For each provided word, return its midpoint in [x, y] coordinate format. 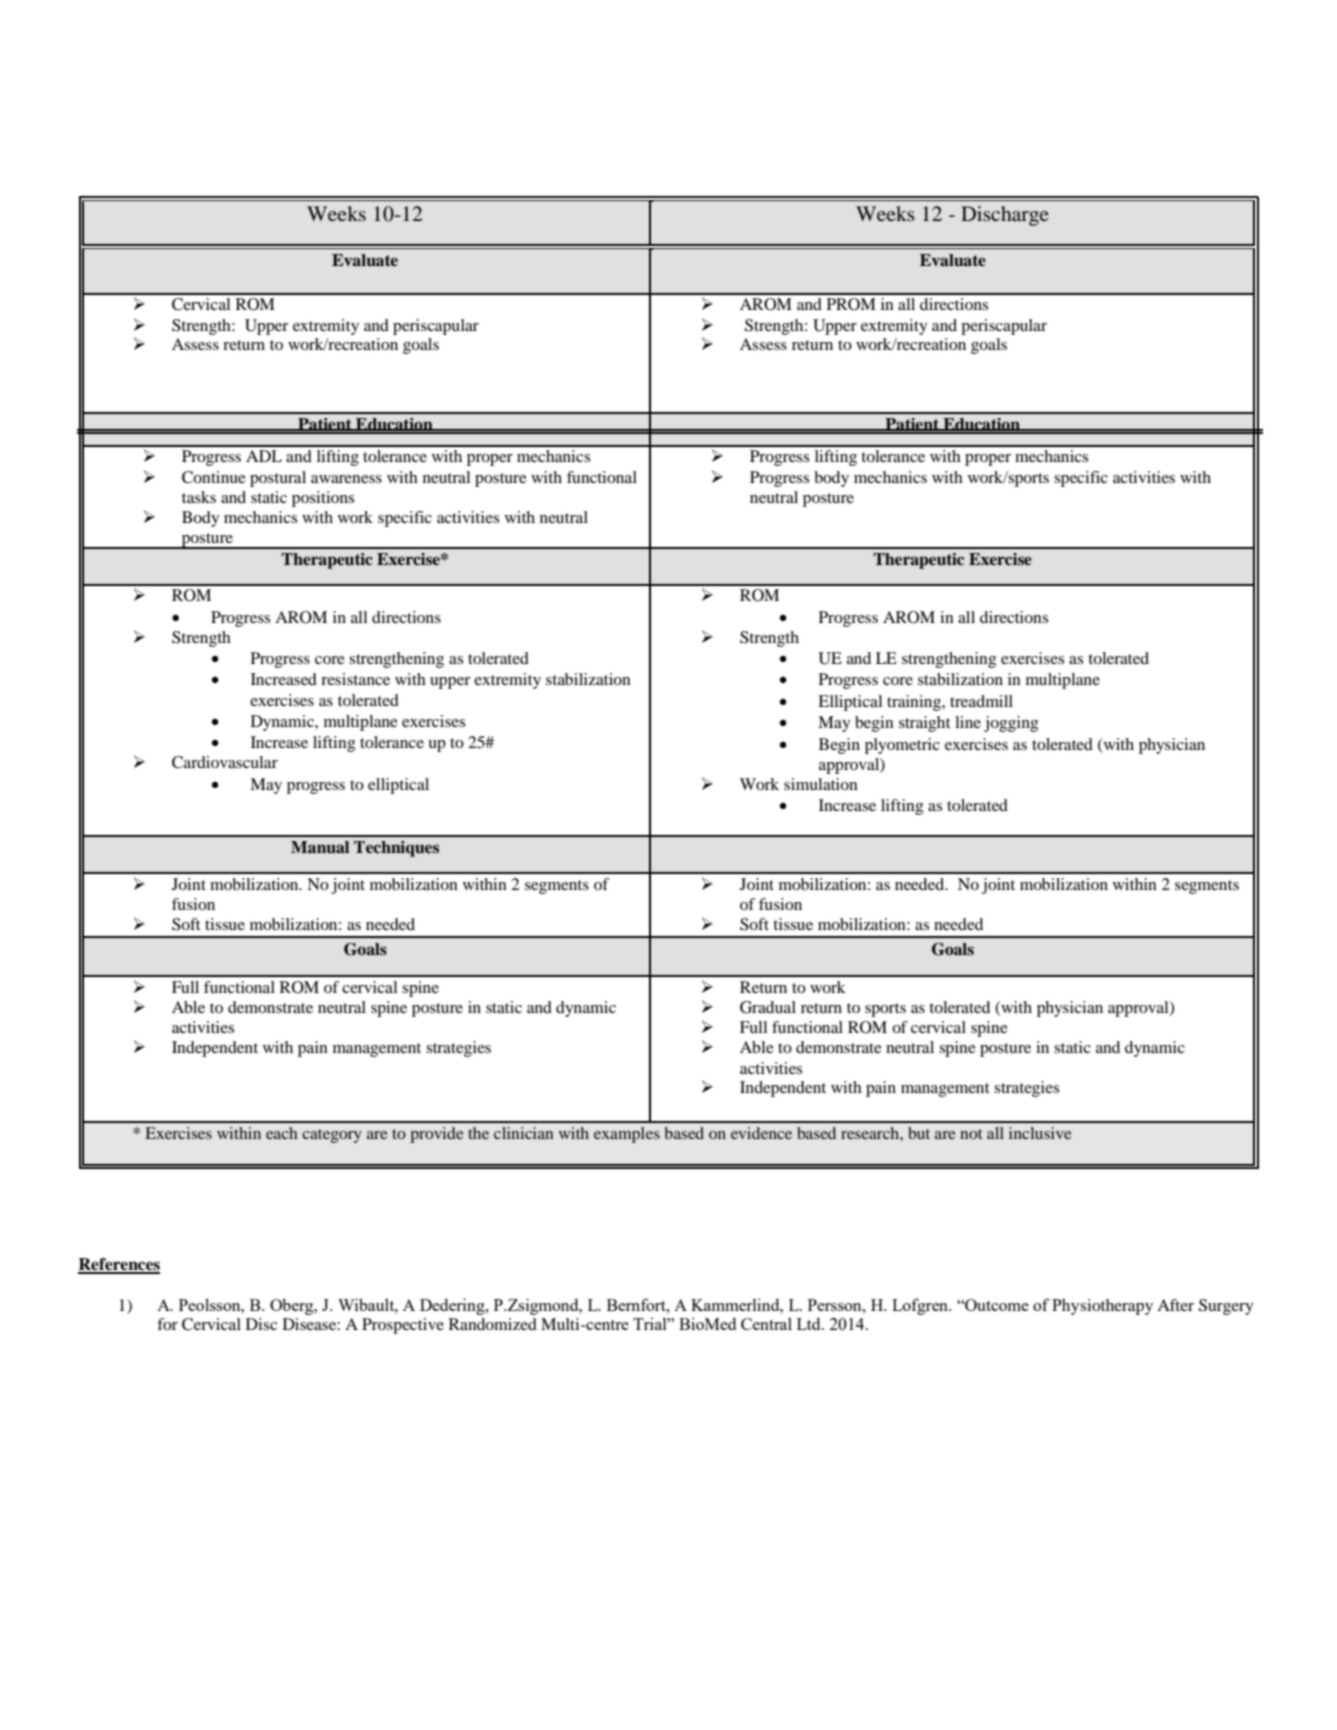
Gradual [768, 1007]
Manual [320, 847]
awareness [346, 479]
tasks [199, 497]
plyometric [902, 746]
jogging [1011, 724]
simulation [821, 784]
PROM [851, 304]
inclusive [1040, 1133]
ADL [264, 456]
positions [323, 499]
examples [627, 1135]
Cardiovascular [225, 762]
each [282, 1133]
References [119, 1265]
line [968, 722]
